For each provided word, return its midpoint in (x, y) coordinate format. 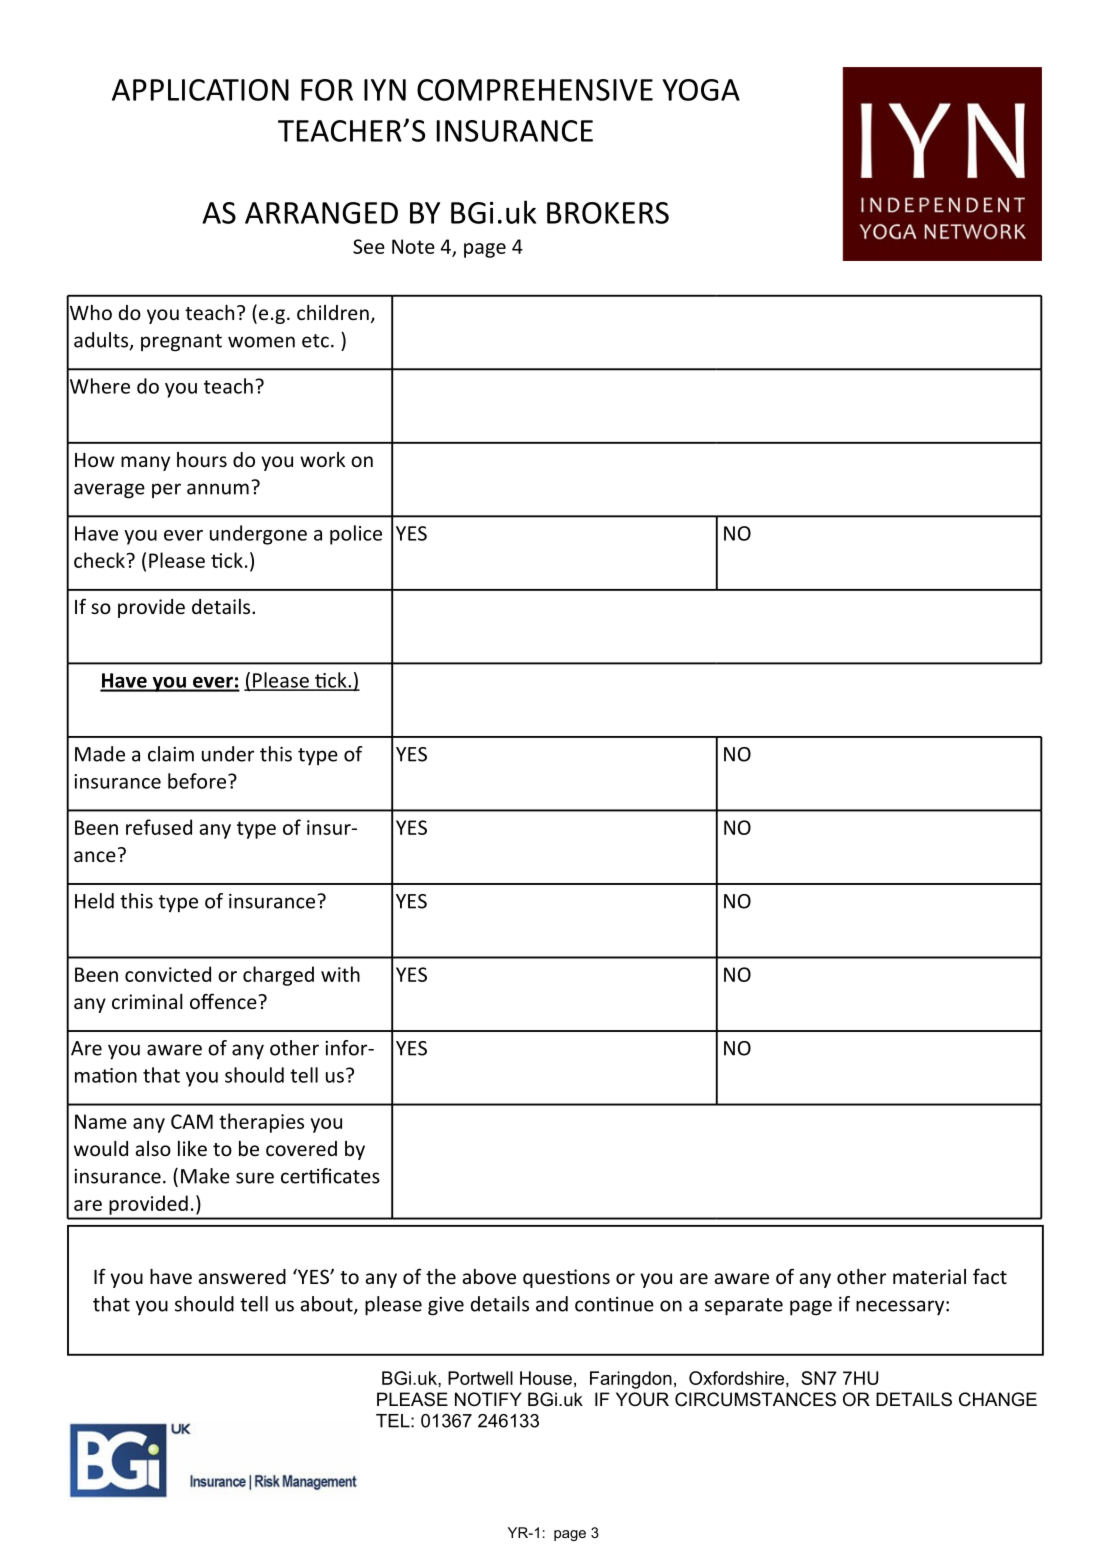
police (356, 535)
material (929, 1276)
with (340, 974)
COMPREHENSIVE (535, 90)
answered (242, 1276)
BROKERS (608, 213)
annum (218, 489)
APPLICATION (200, 90)
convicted (168, 974)
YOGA (701, 90)
